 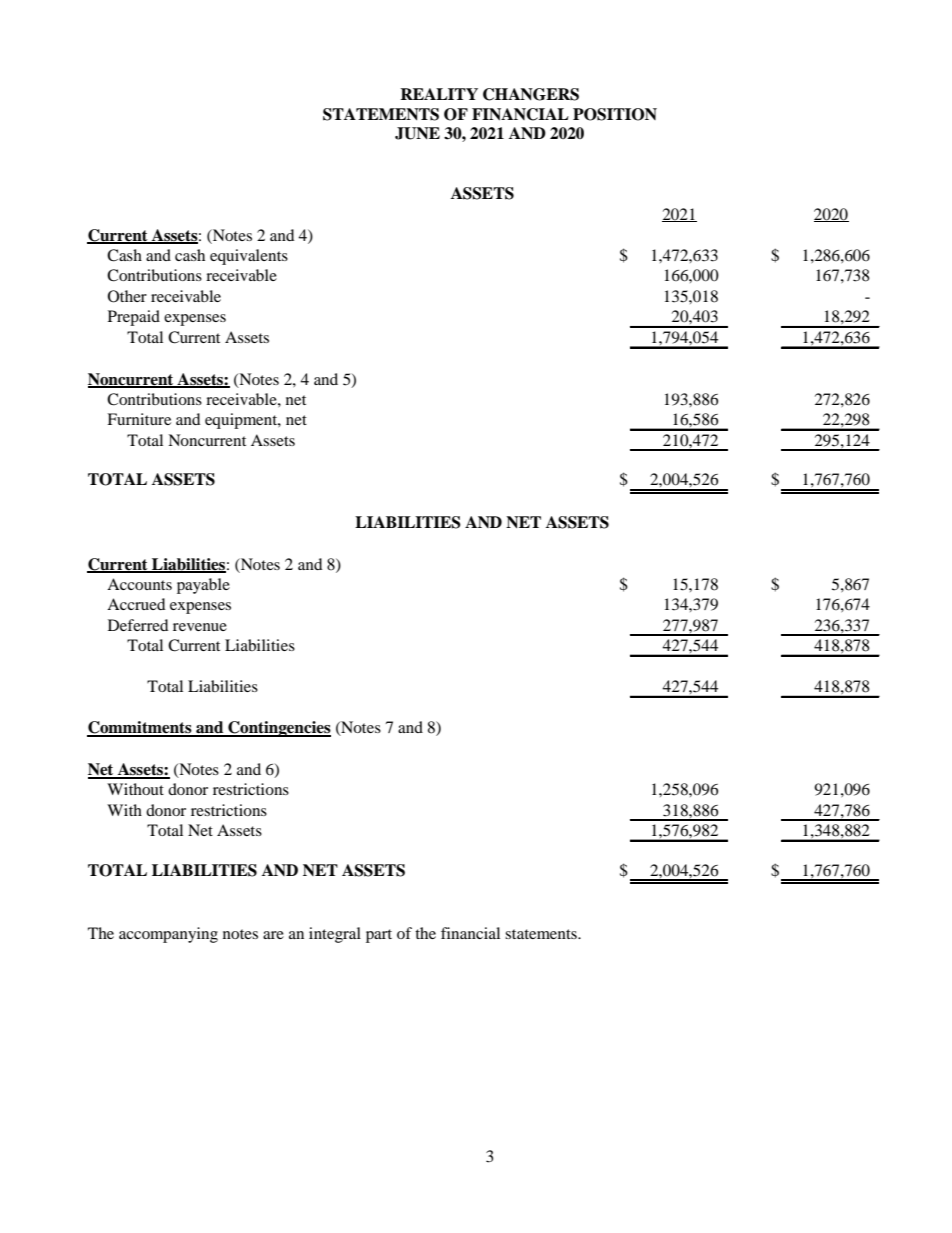 What do you see at coordinates (379, 936) in the document?
I see `part` at bounding box center [379, 936].
